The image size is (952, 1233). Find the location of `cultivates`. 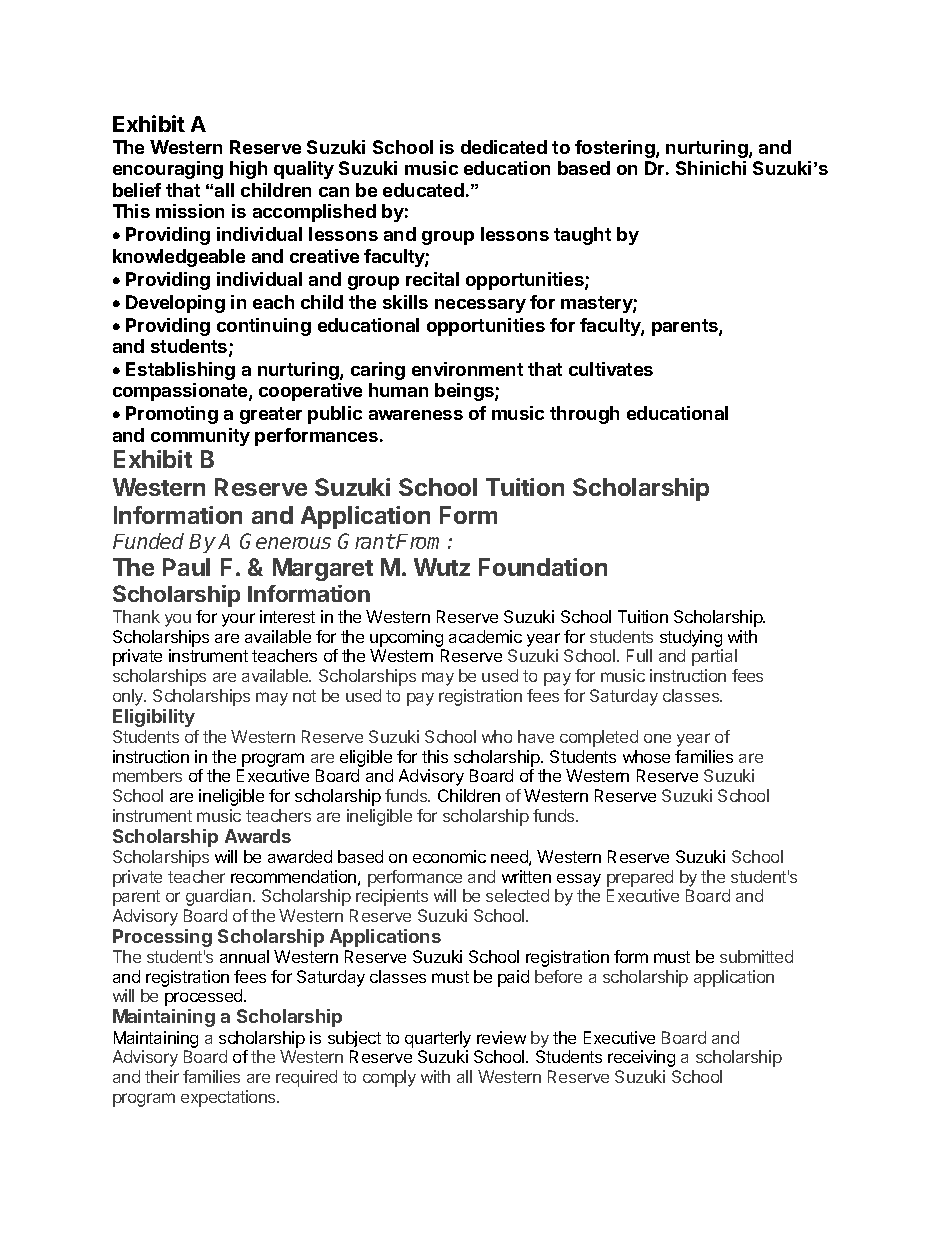

cultivates is located at coordinates (611, 369).
